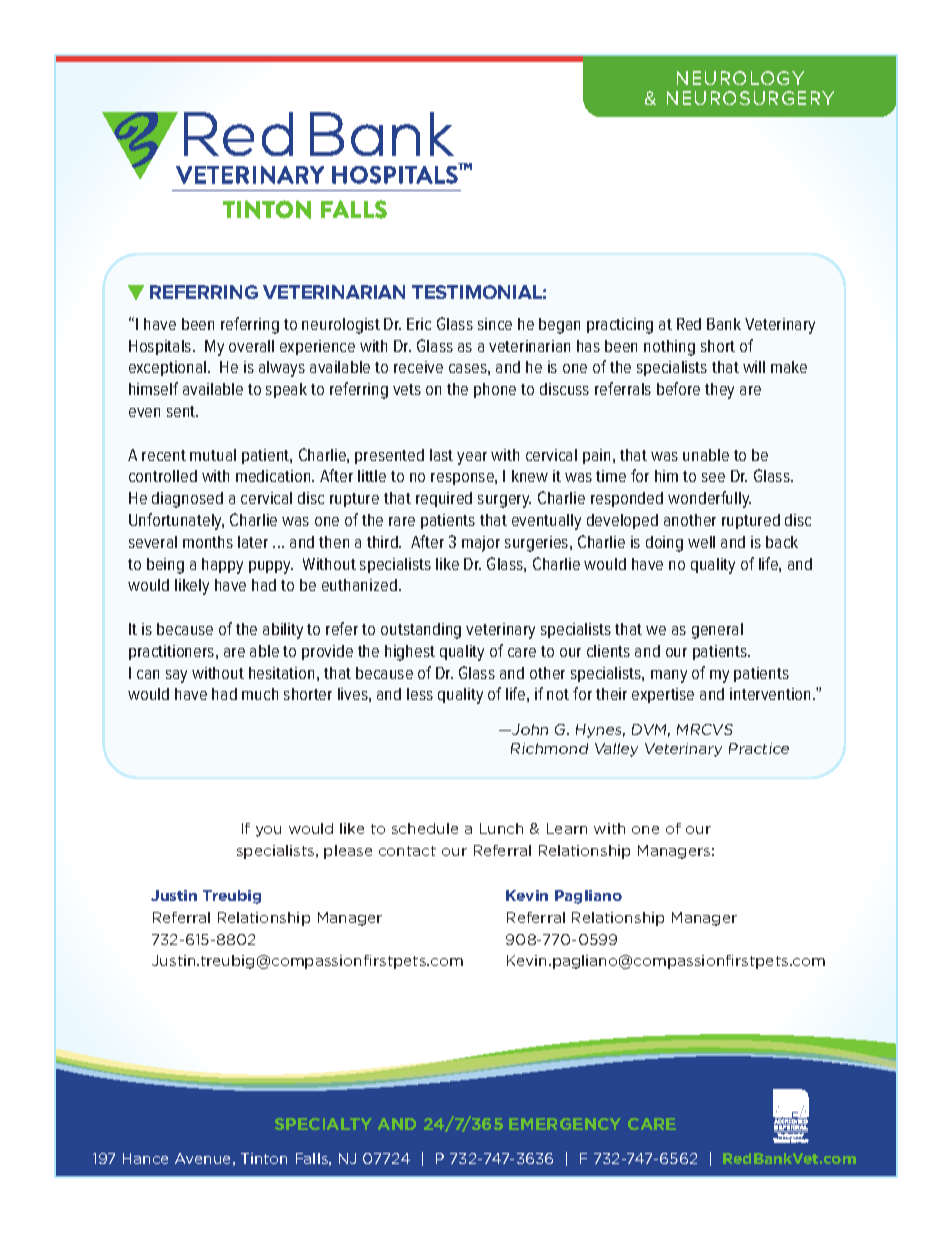 This image has height=1233, width=952. I want to click on outstanding, so click(421, 631).
